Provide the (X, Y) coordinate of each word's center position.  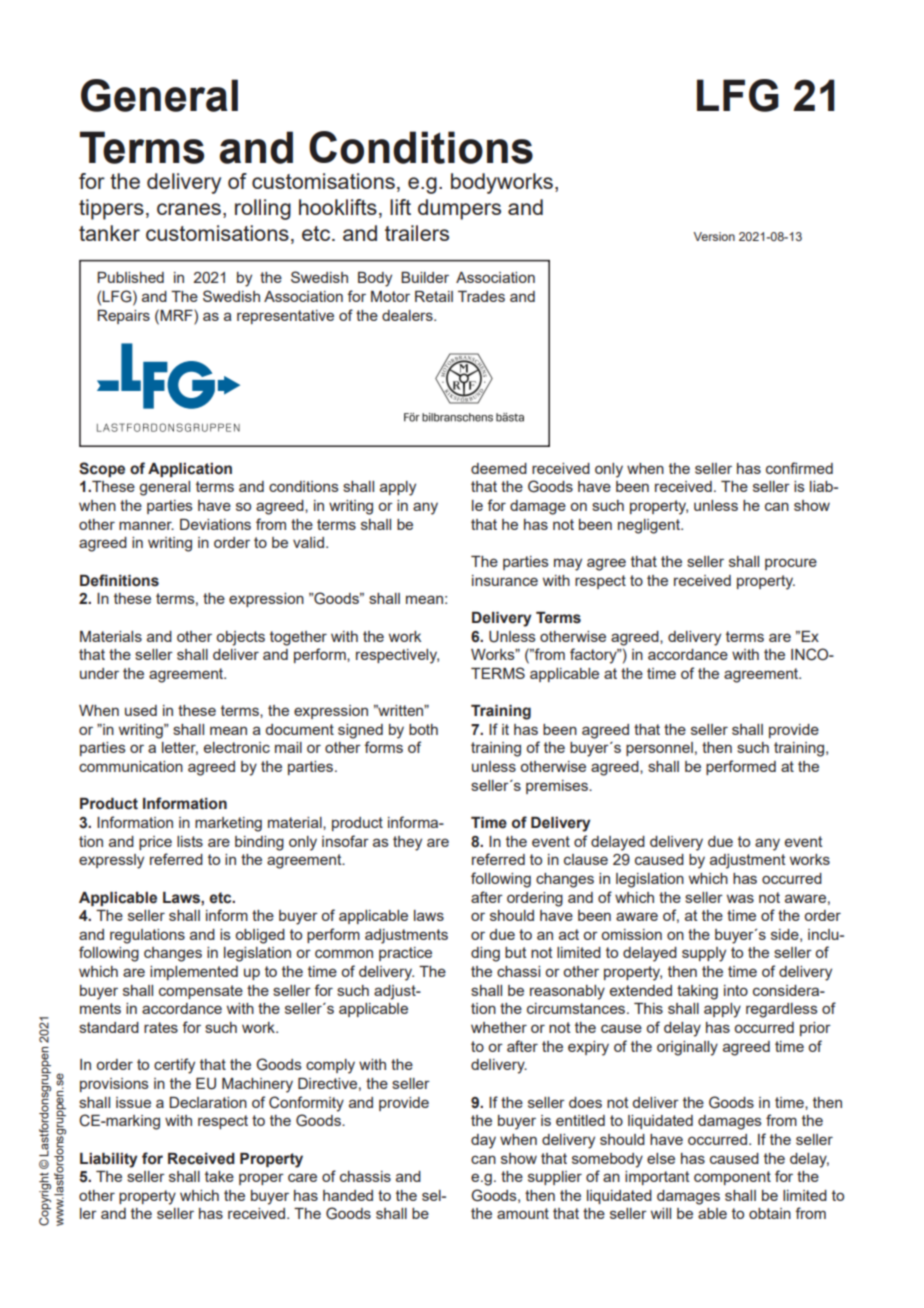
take (219, 1176)
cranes (189, 209)
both (423, 729)
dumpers (459, 209)
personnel (659, 749)
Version (714, 236)
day (483, 1141)
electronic (237, 747)
